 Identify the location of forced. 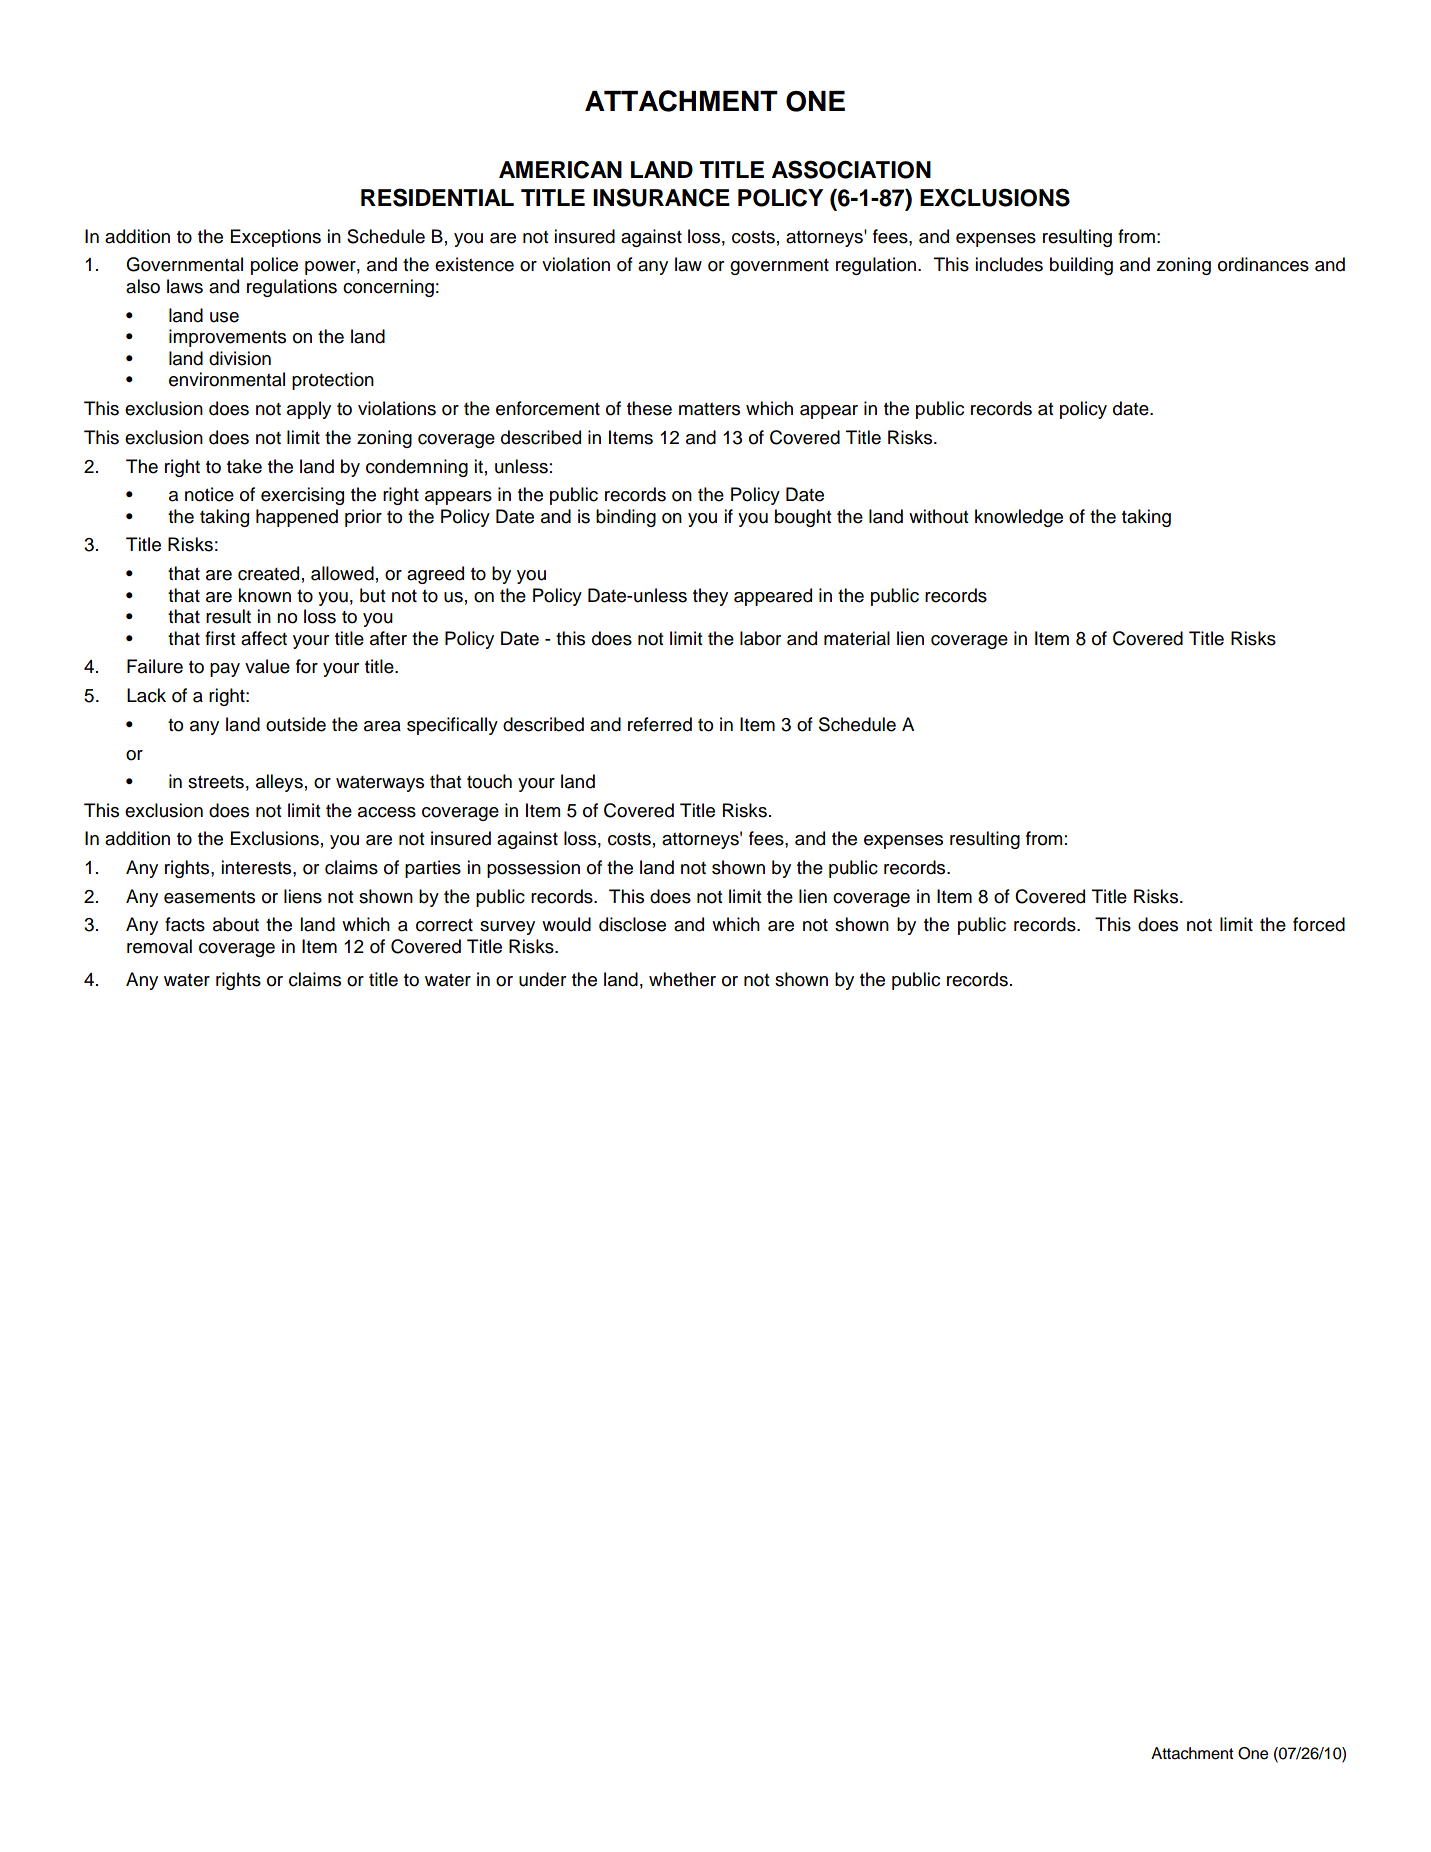
(1319, 924).
